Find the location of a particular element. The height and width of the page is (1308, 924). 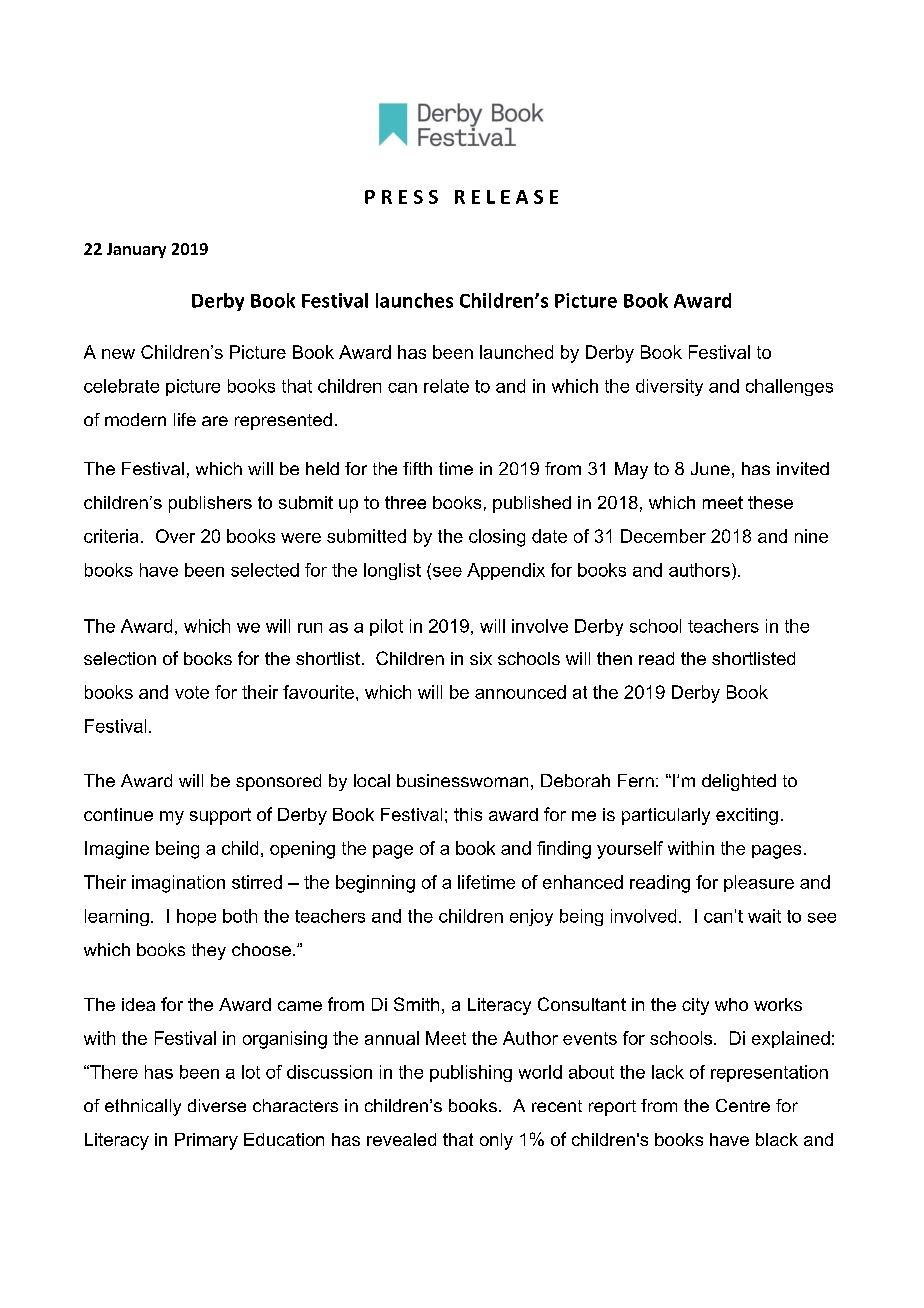

diverse is located at coordinates (217, 1105).
